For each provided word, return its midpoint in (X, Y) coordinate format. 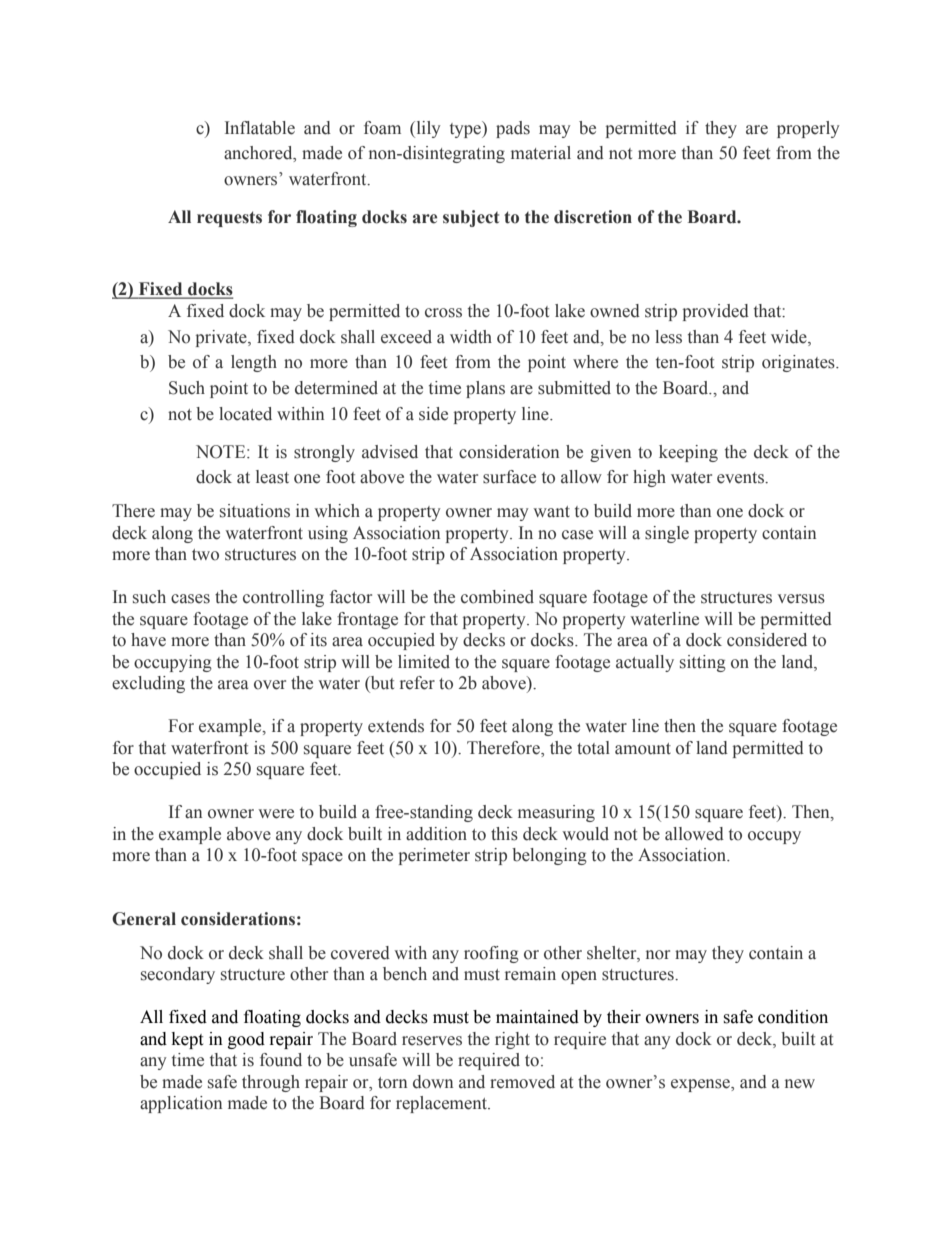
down (433, 1082)
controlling (283, 598)
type (467, 129)
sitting (703, 663)
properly (808, 129)
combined (497, 597)
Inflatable (260, 128)
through (271, 1083)
